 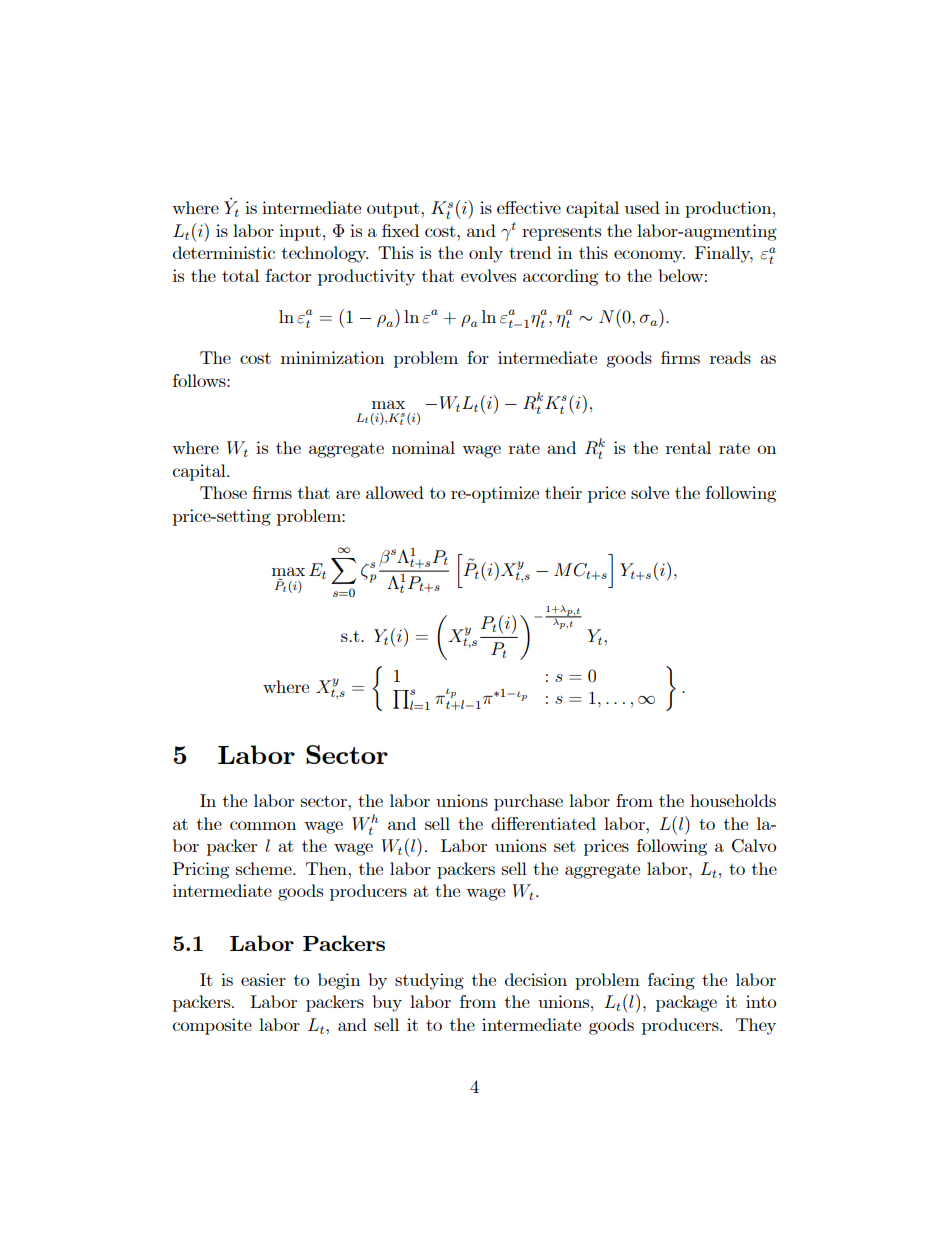 I want to click on common, so click(x=263, y=825).
